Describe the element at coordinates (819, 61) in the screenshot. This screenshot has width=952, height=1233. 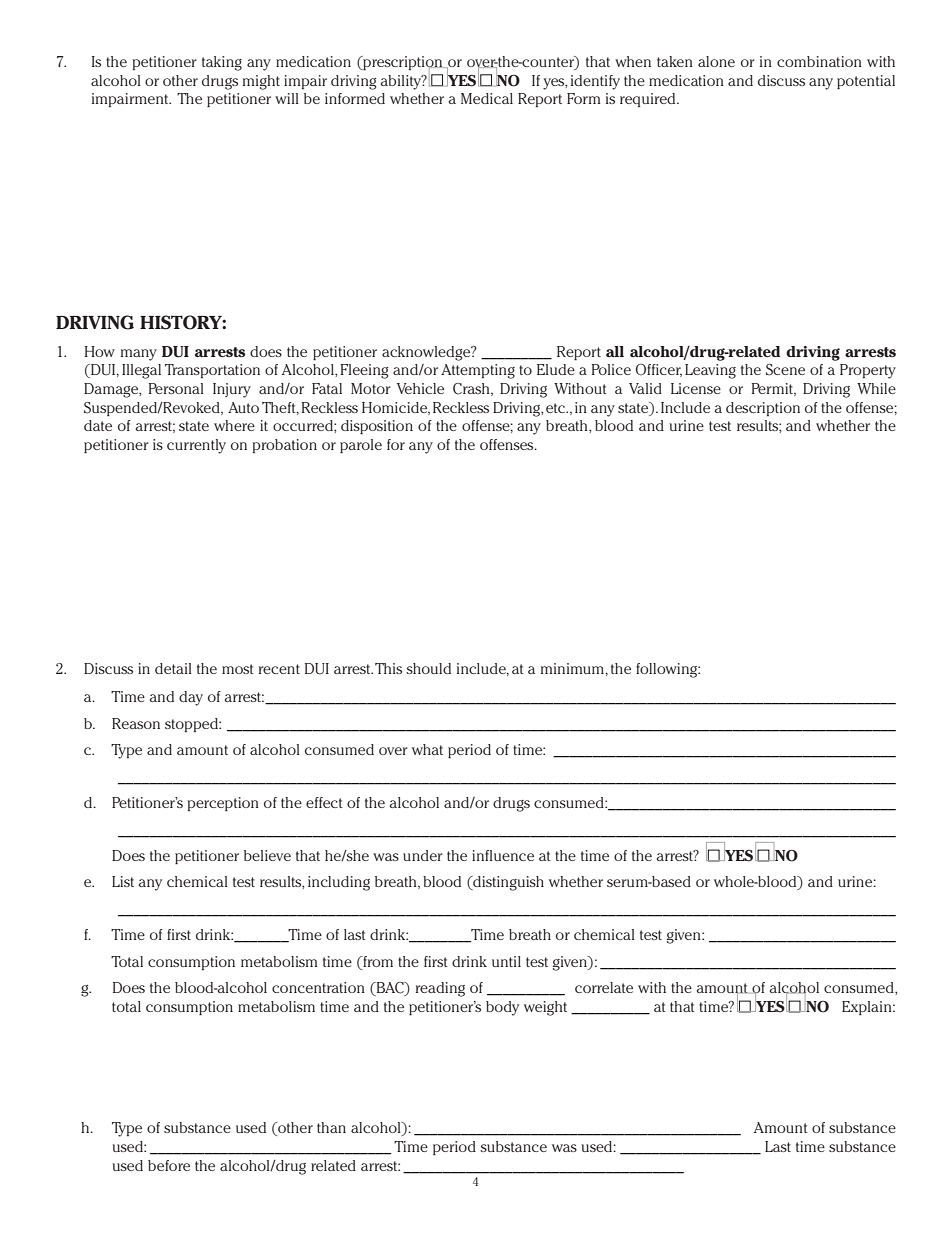
I see `combination` at that location.
